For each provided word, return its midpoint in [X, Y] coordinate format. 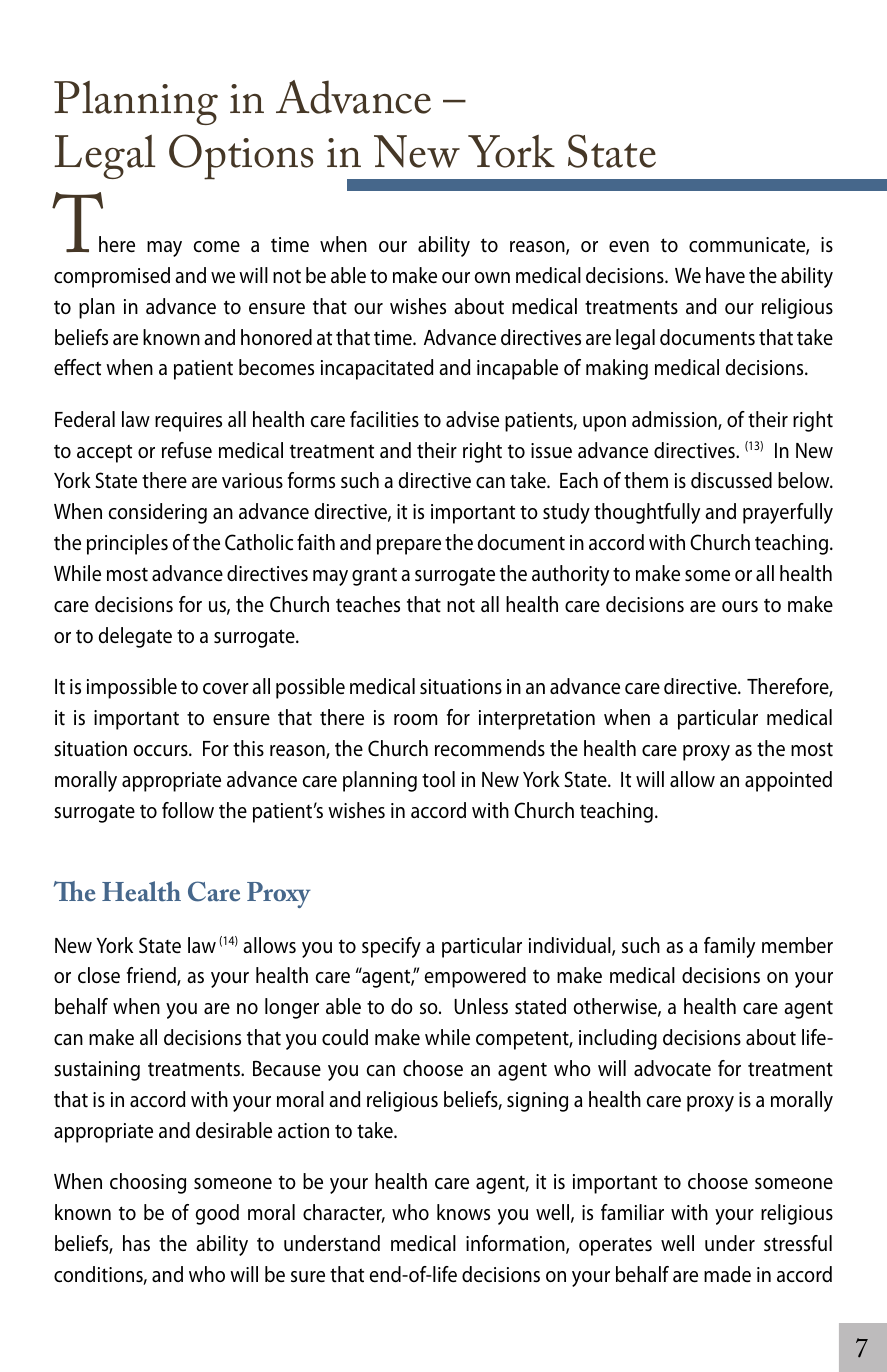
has [136, 1243]
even [629, 247]
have [725, 275]
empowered [475, 977]
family [729, 947]
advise [472, 419]
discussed [731, 480]
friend [152, 976]
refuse [187, 450]
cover [226, 689]
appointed [788, 781]
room [415, 719]
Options [241, 157]
